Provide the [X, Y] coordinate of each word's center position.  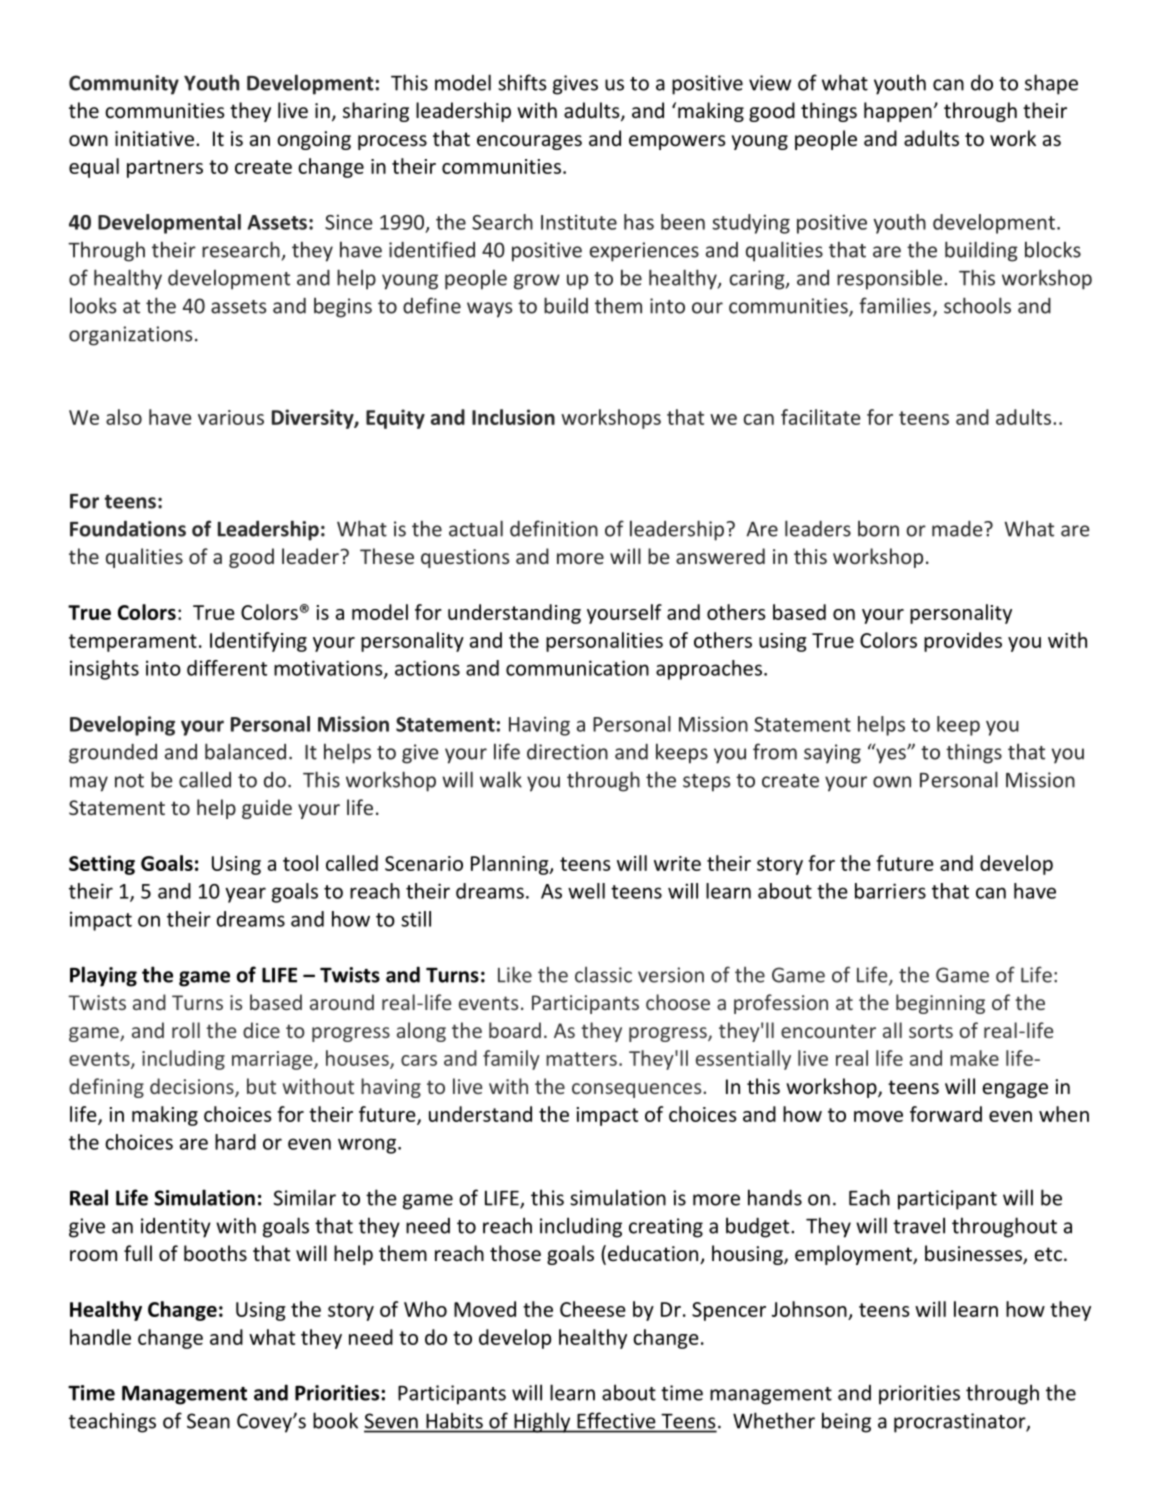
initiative [154, 139]
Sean [208, 1421]
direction [567, 752]
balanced [245, 751]
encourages [529, 142]
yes [891, 755]
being [846, 1422]
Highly [542, 1422]
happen [898, 112]
